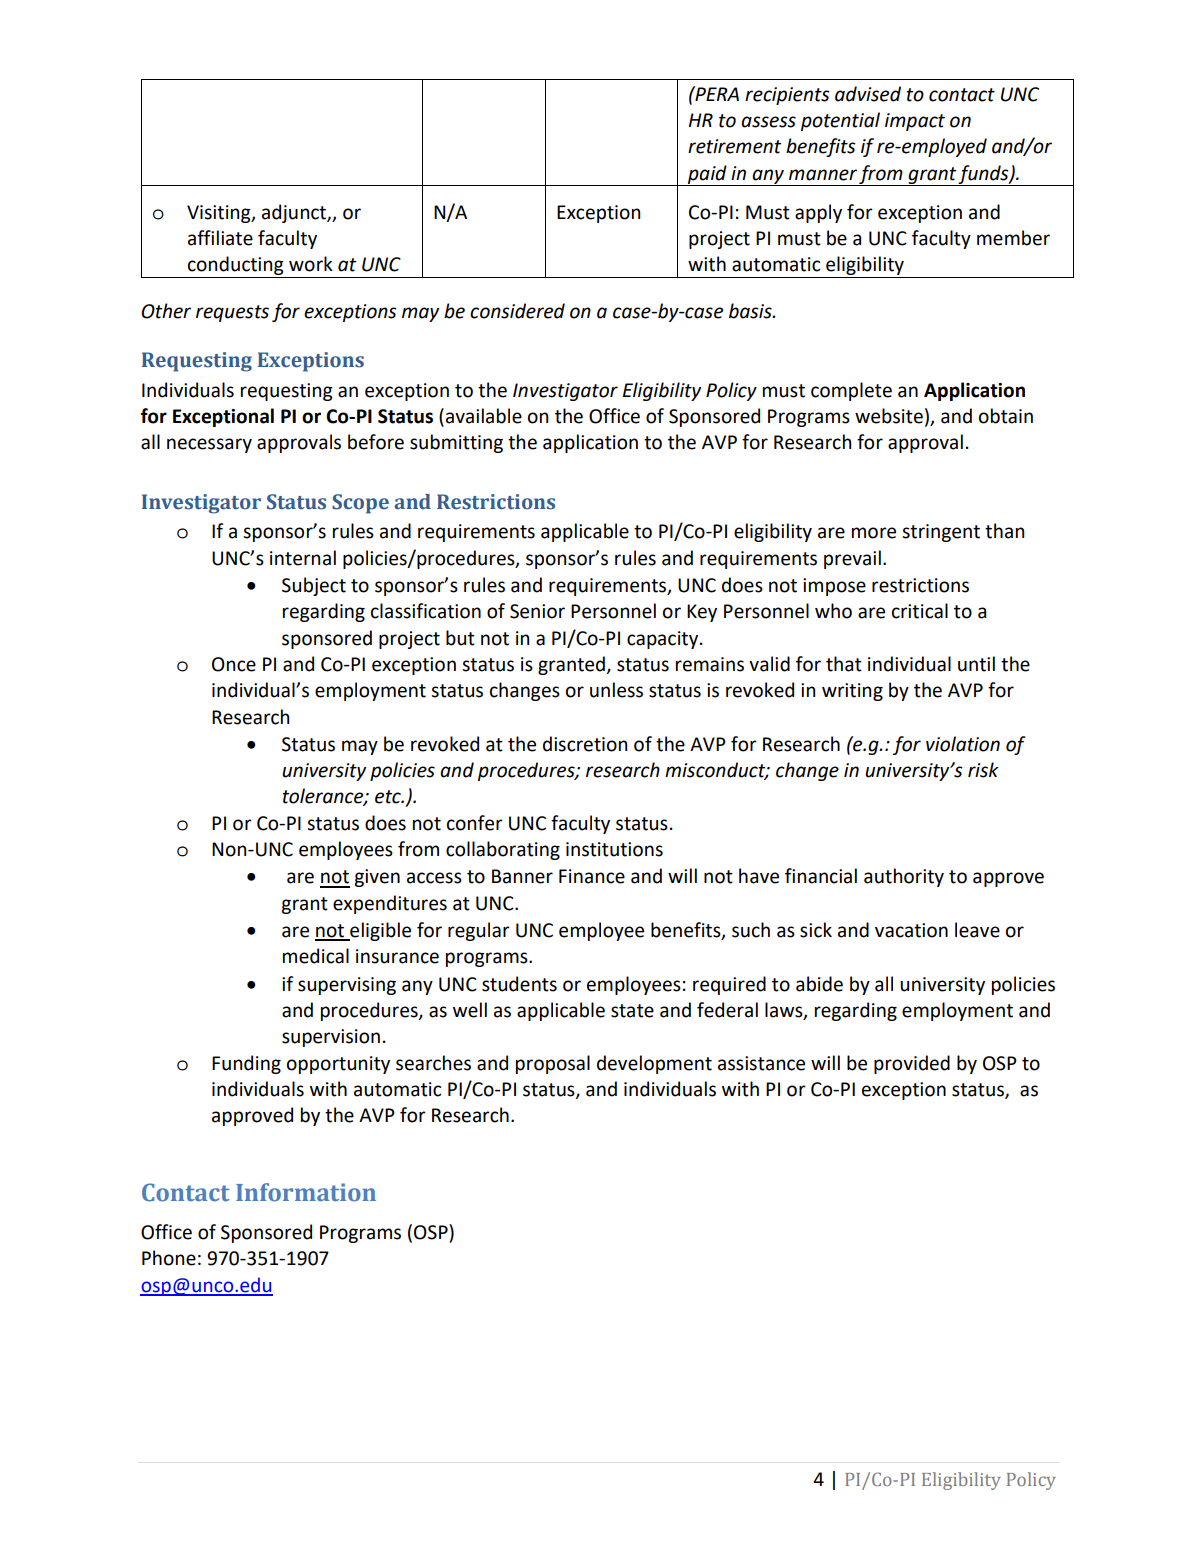  Describe the element at coordinates (592, 876) in the page. I see `Finance` at that location.
